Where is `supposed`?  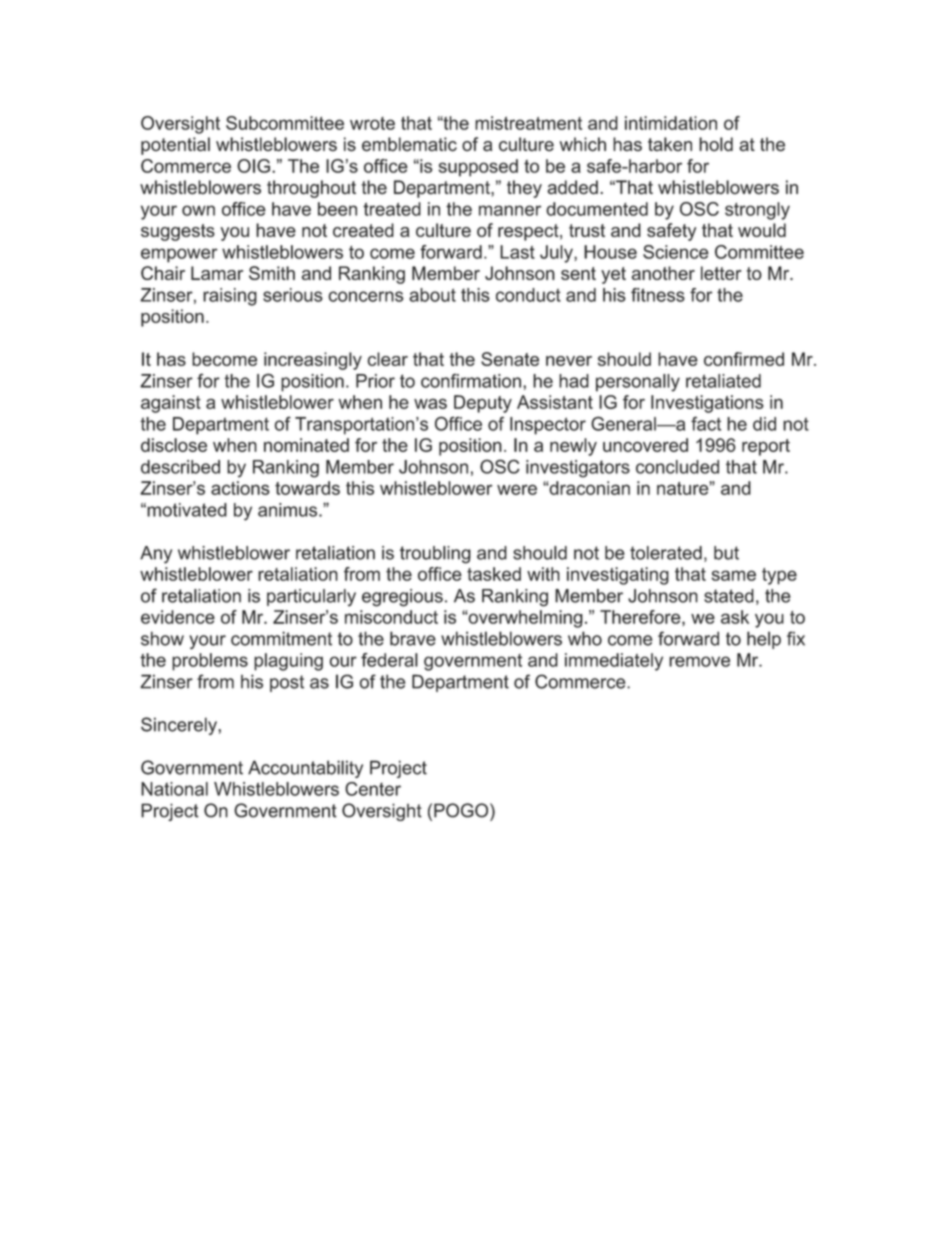 supposed is located at coordinates (478, 168).
